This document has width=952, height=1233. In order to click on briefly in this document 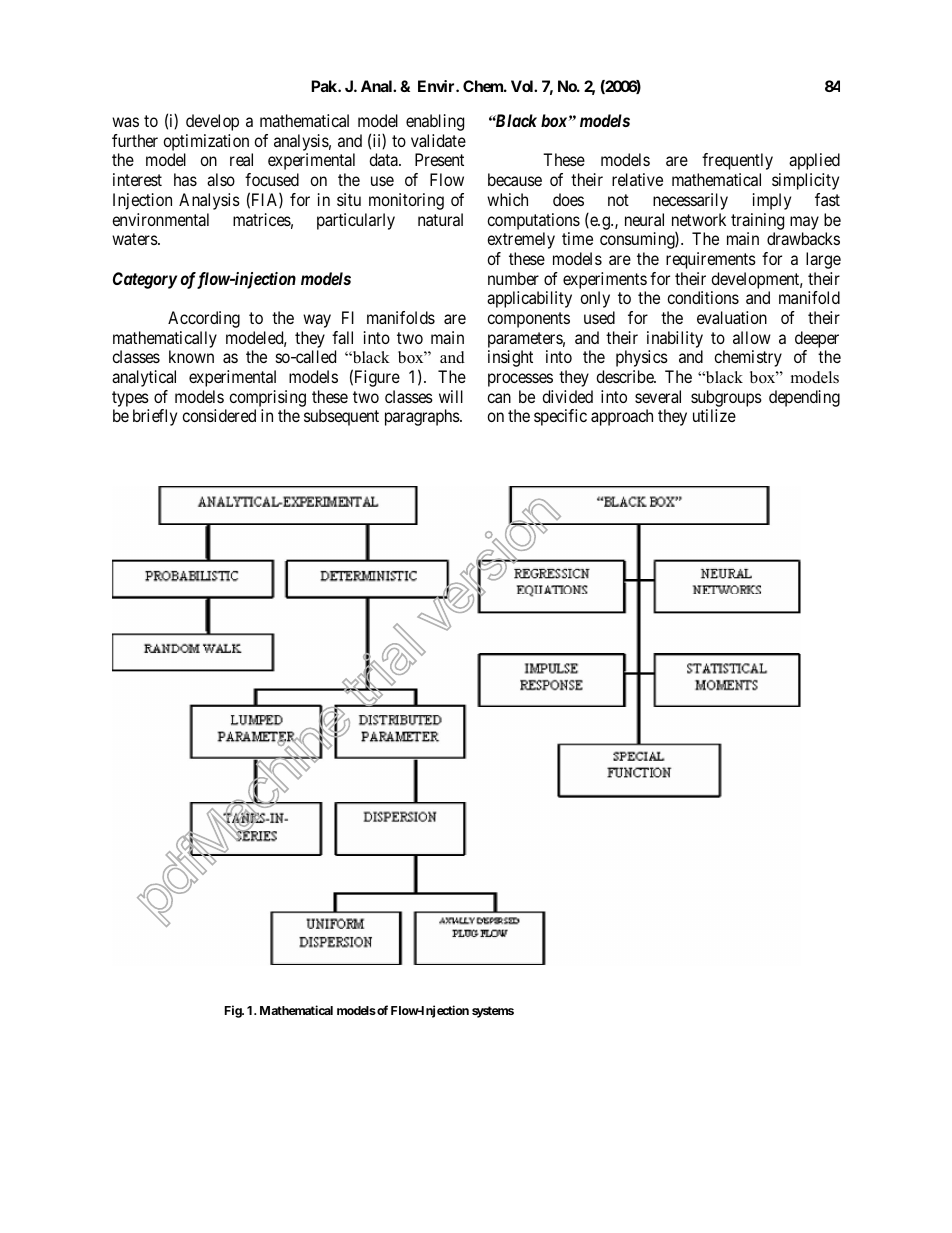, I will do `click(155, 417)`.
